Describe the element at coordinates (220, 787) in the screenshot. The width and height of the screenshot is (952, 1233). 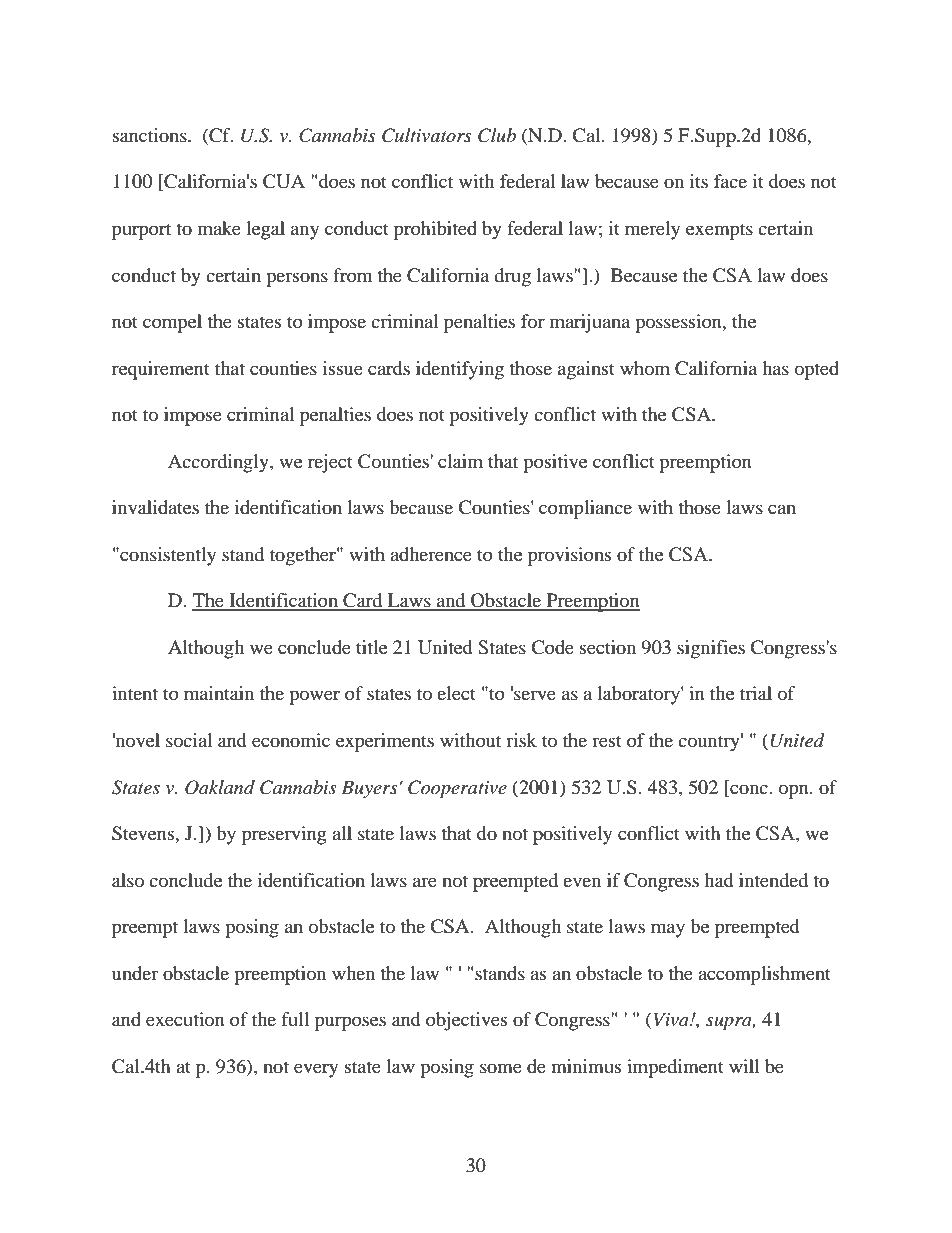
I see `Oakland` at that location.
